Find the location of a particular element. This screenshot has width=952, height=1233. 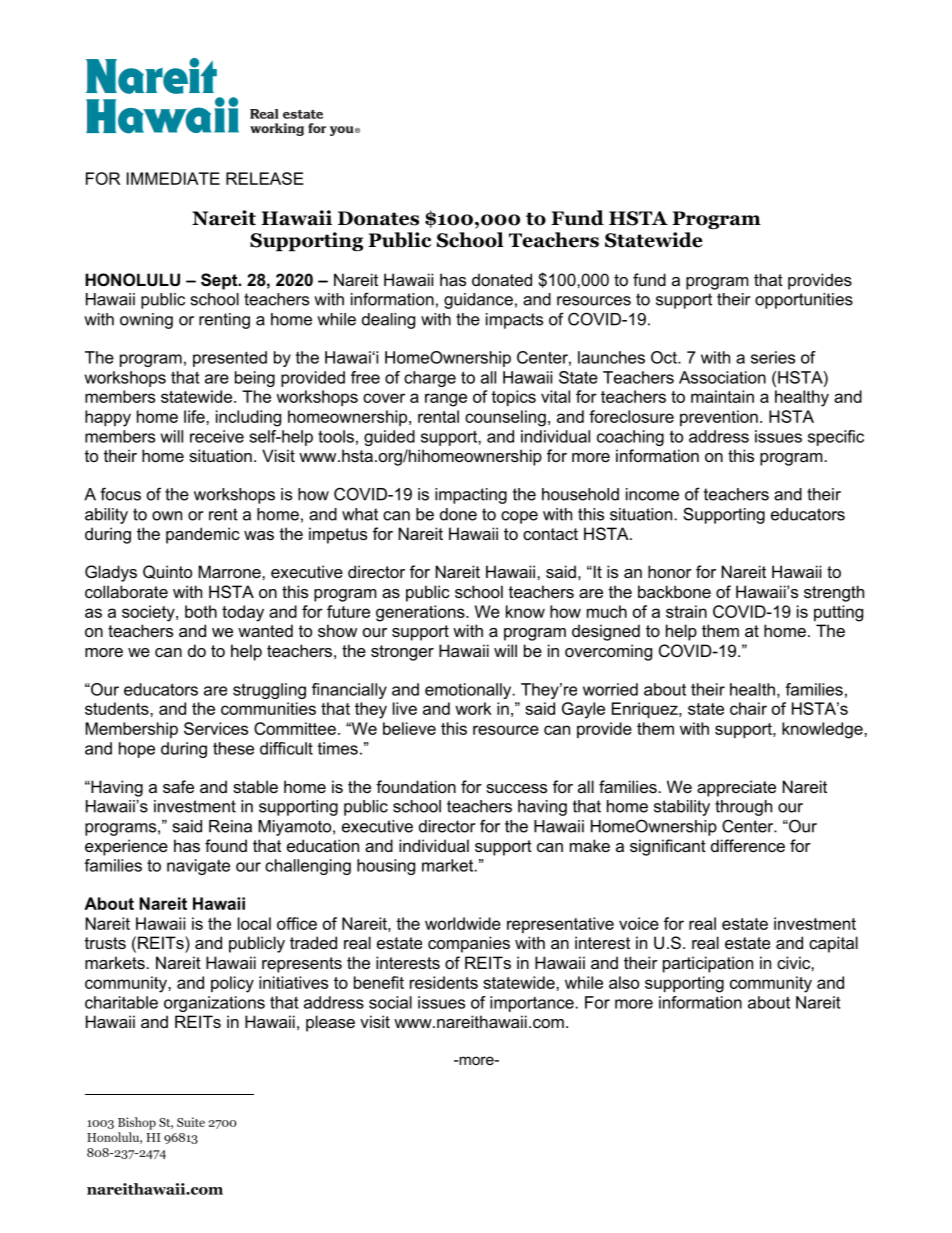

housing is located at coordinates (386, 867).
